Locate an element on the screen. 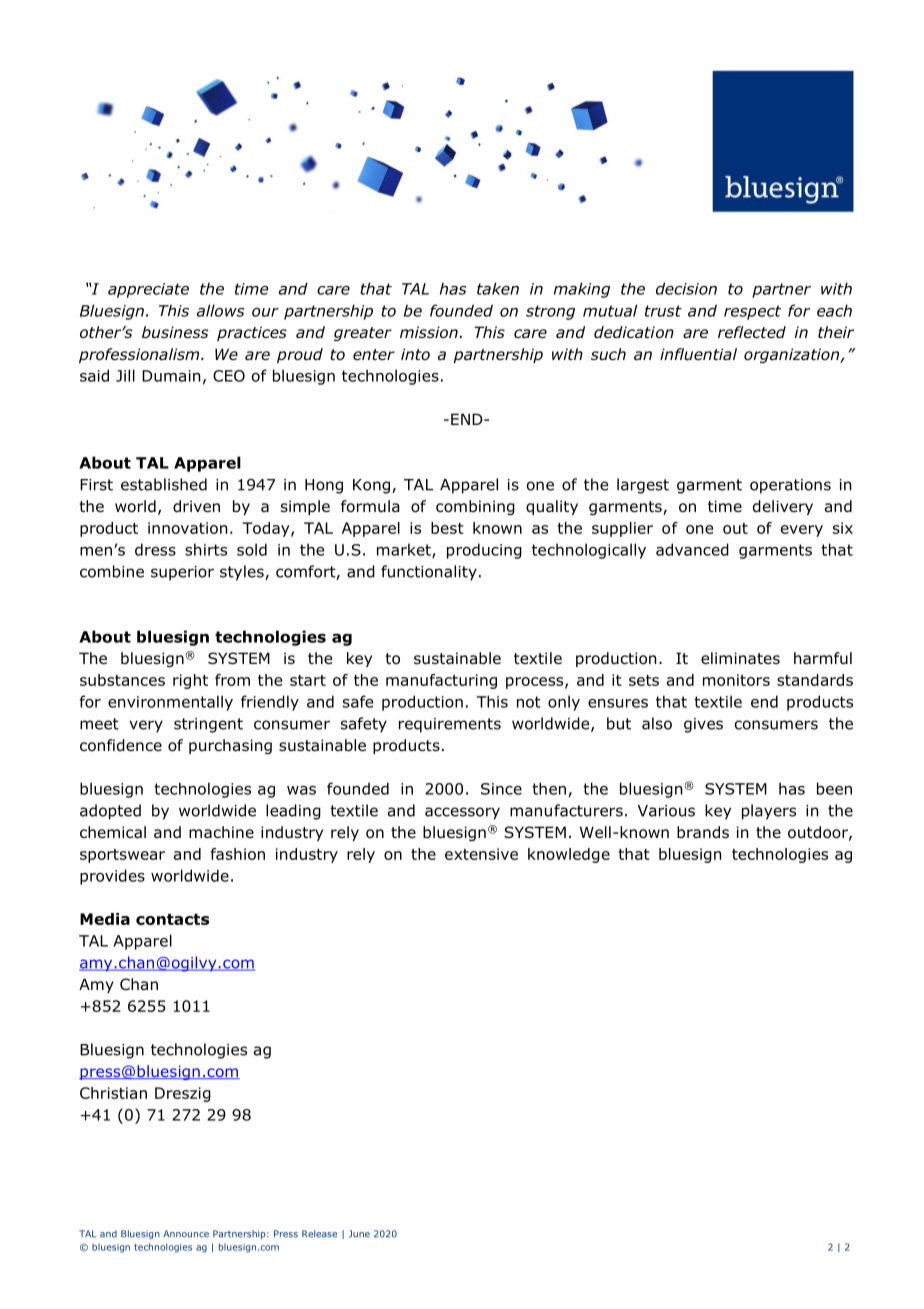 Image resolution: width=924 pixels, height=1309 pixels. business is located at coordinates (175, 332).
